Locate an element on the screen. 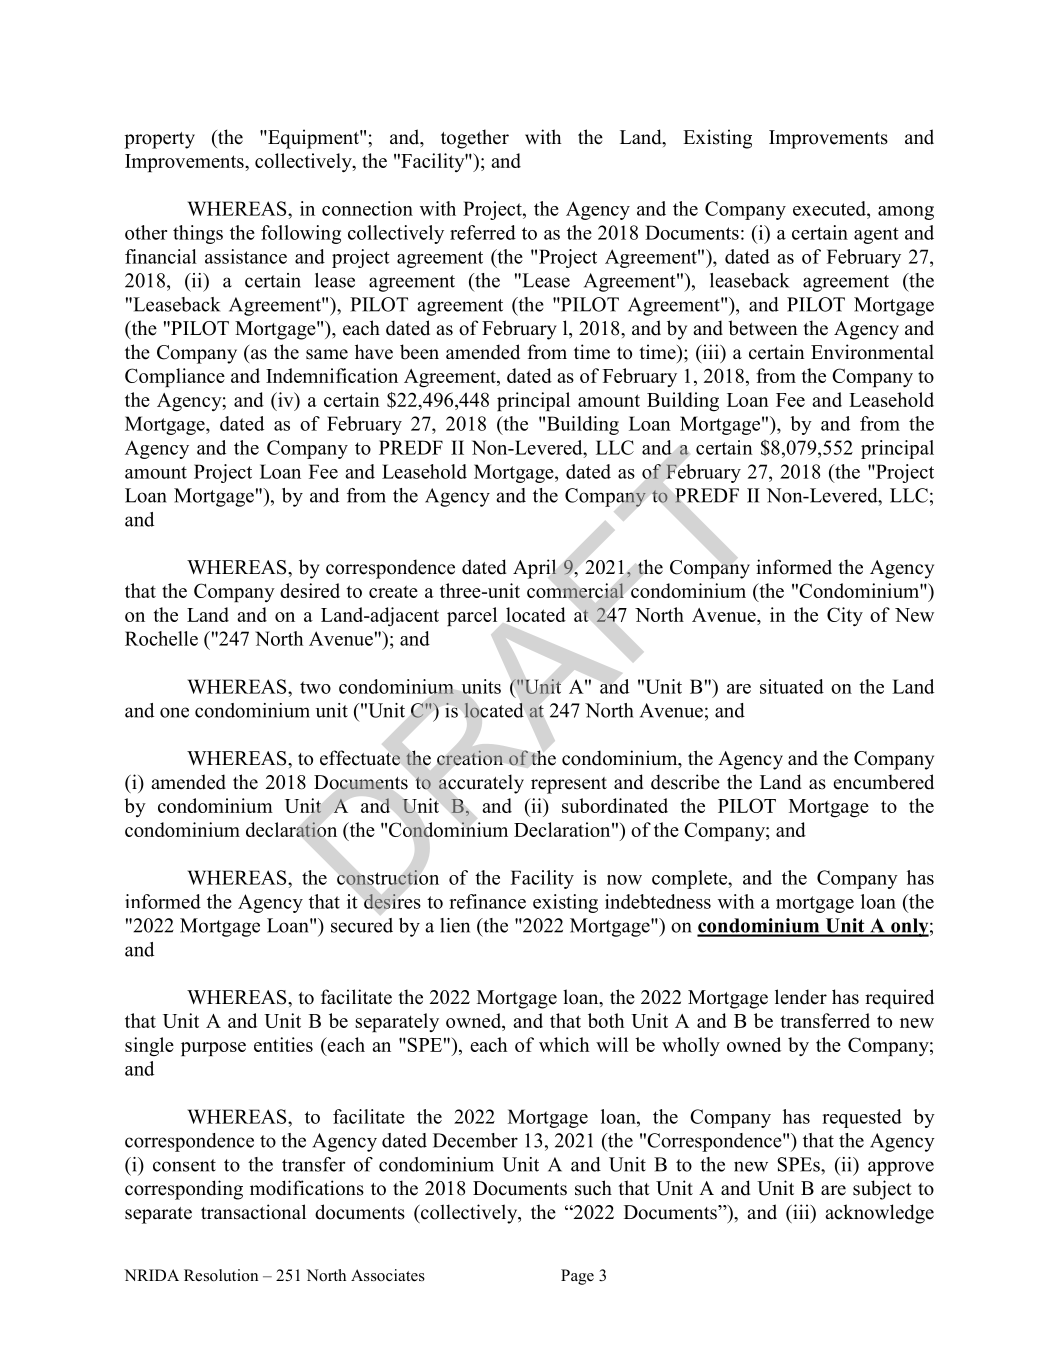 This screenshot has height=1371, width=1059. transactional is located at coordinates (253, 1212).
